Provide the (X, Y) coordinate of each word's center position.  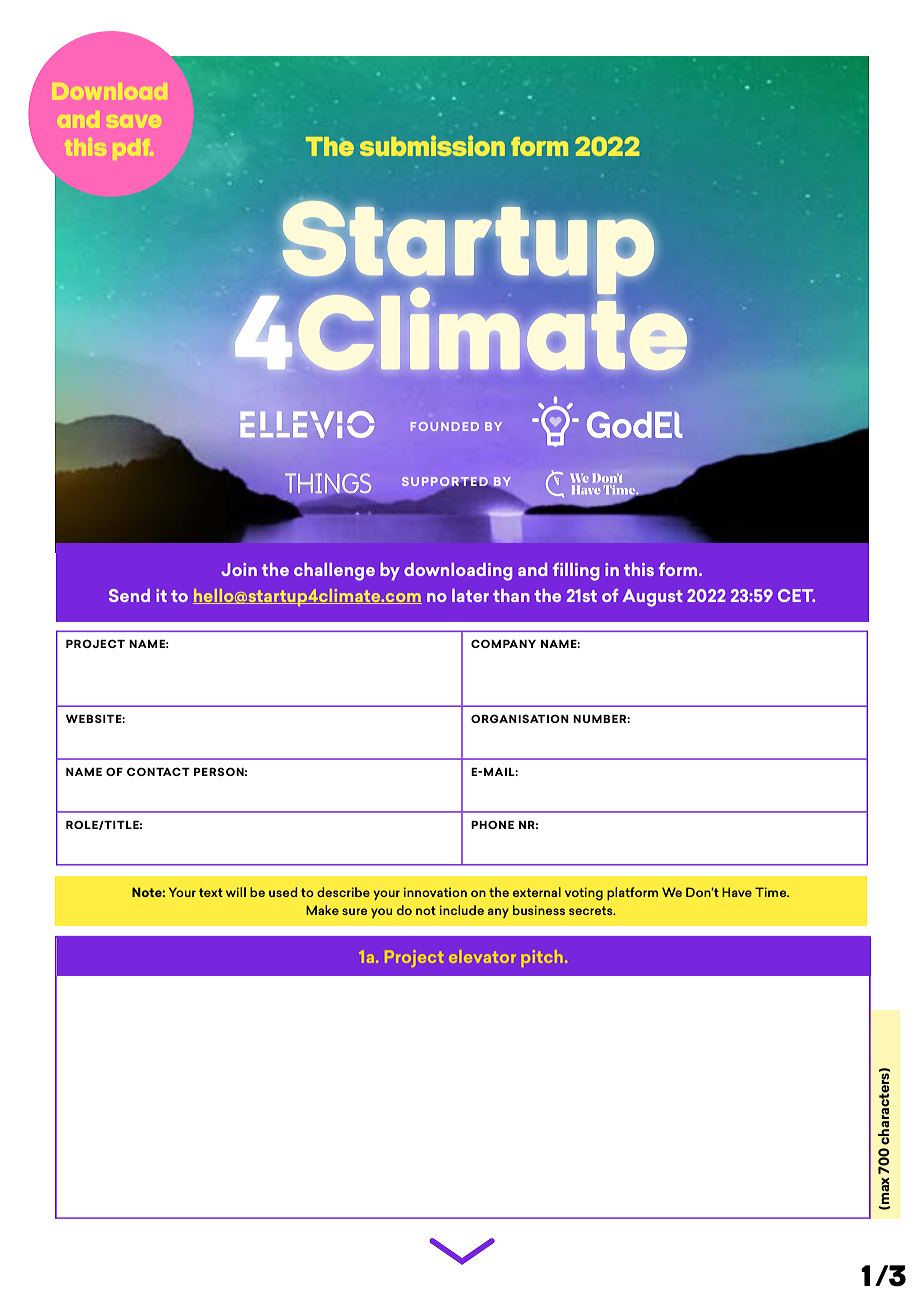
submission (432, 146)
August (653, 598)
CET (796, 595)
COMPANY (503, 643)
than (511, 595)
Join (239, 569)
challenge (334, 572)
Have (737, 892)
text (211, 892)
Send (129, 595)
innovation (435, 892)
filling (576, 572)
